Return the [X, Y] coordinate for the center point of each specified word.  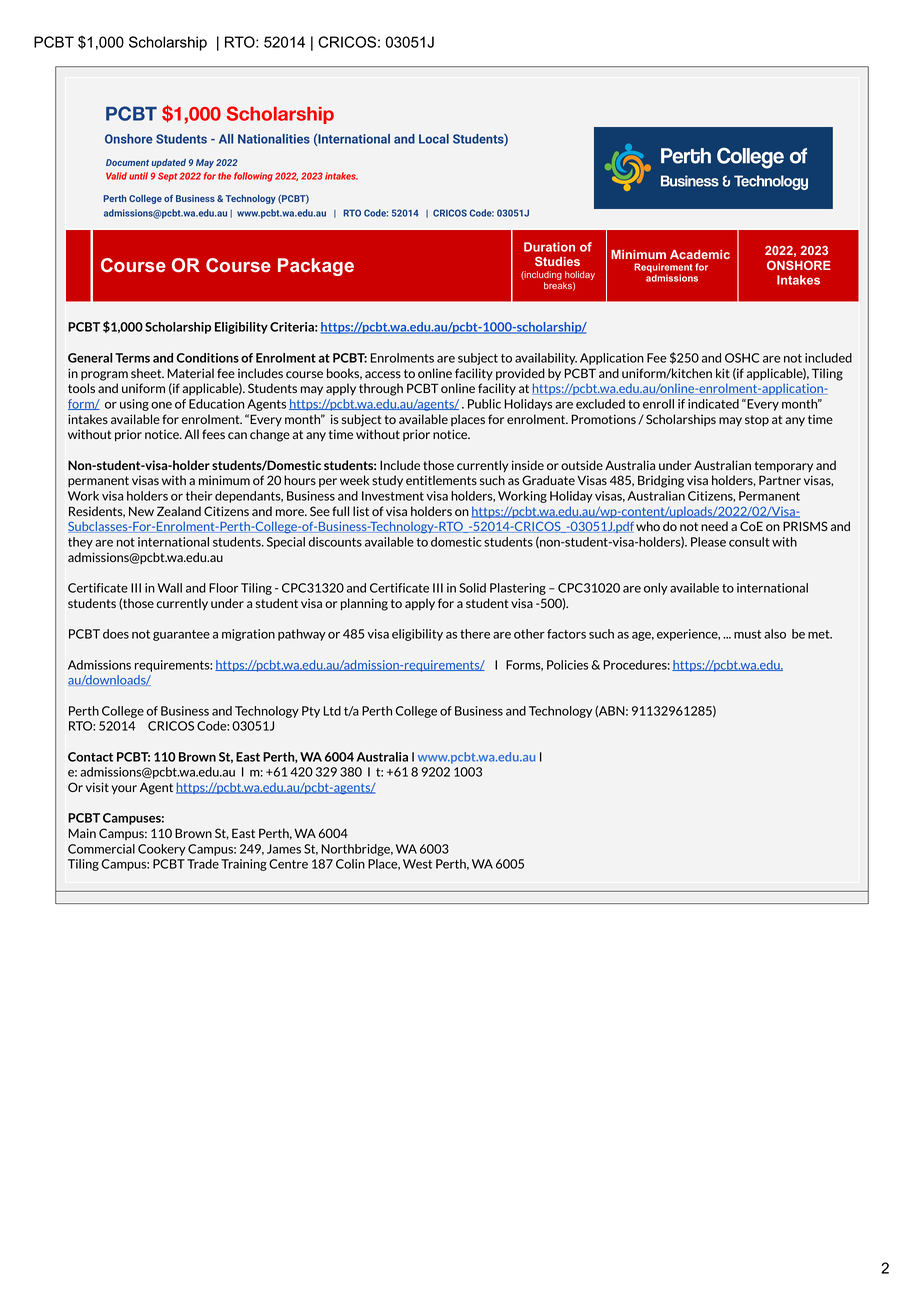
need [714, 526]
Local [434, 139]
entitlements [441, 480]
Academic [700, 254]
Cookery [162, 850]
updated [168, 163]
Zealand [179, 511]
